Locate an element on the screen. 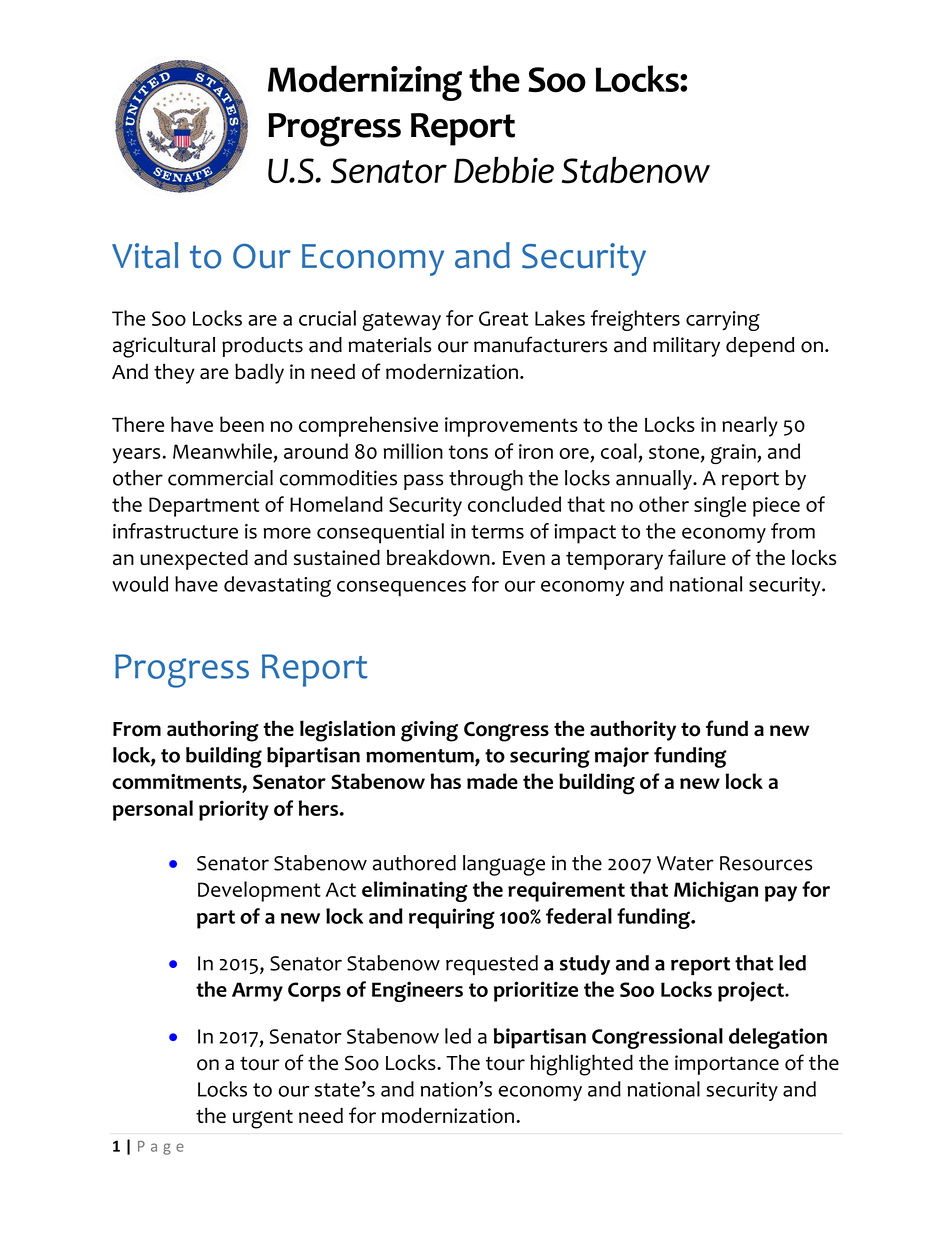 The image size is (952, 1233). carrying is located at coordinates (723, 321).
